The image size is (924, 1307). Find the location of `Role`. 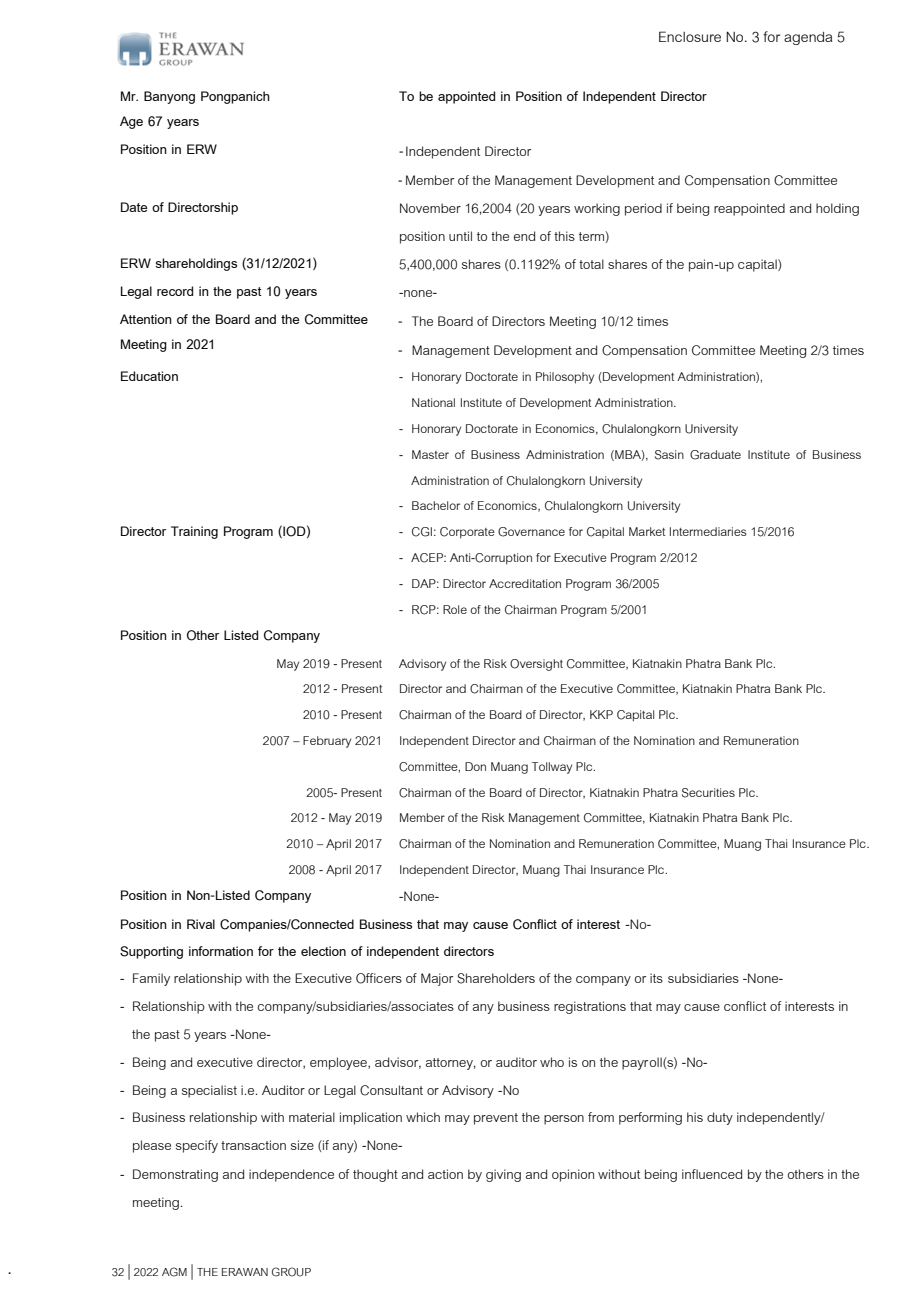

Role is located at coordinates (455, 609).
